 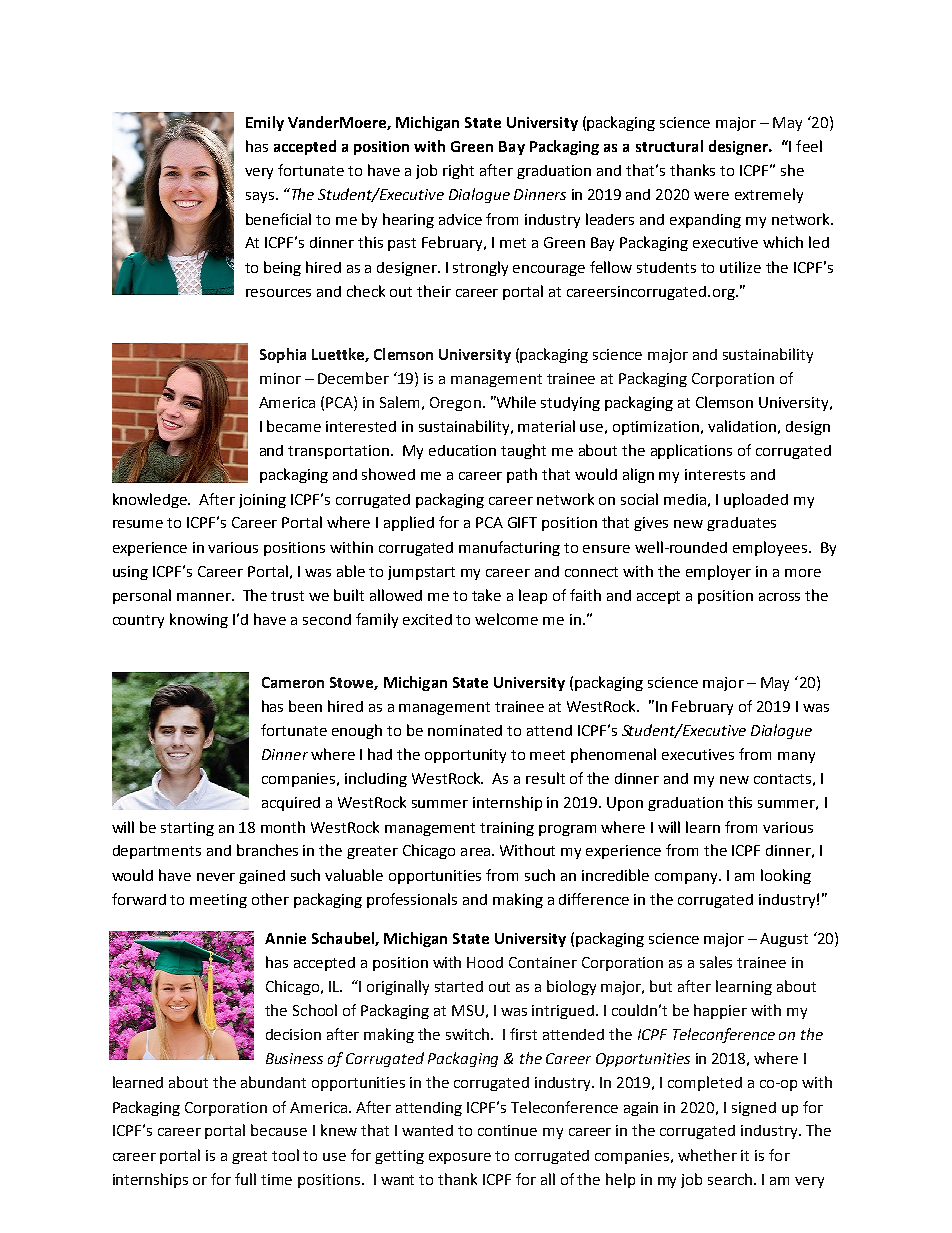 What do you see at coordinates (462, 450) in the screenshot?
I see `education` at bounding box center [462, 450].
